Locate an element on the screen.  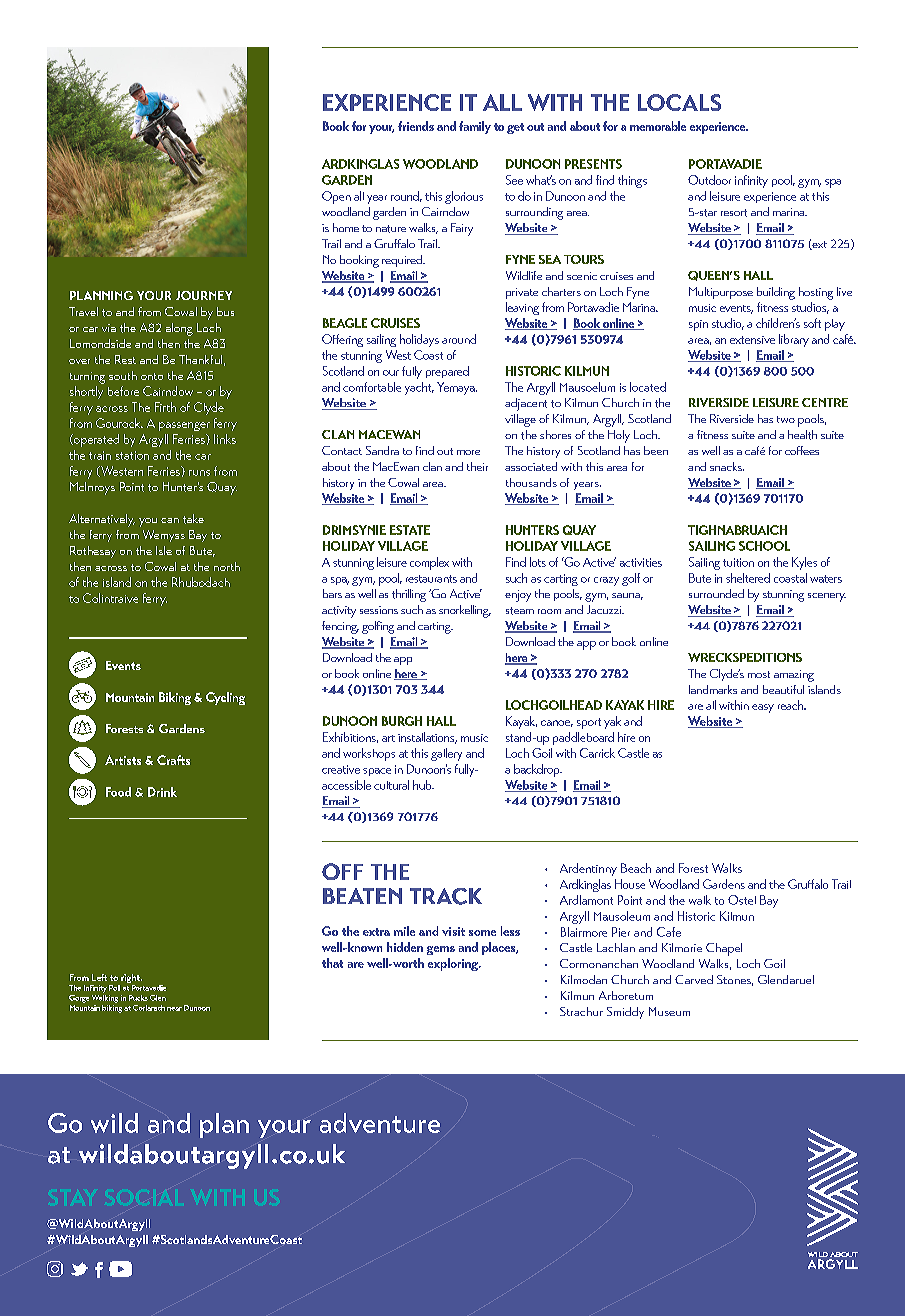
easy is located at coordinates (763, 708).
